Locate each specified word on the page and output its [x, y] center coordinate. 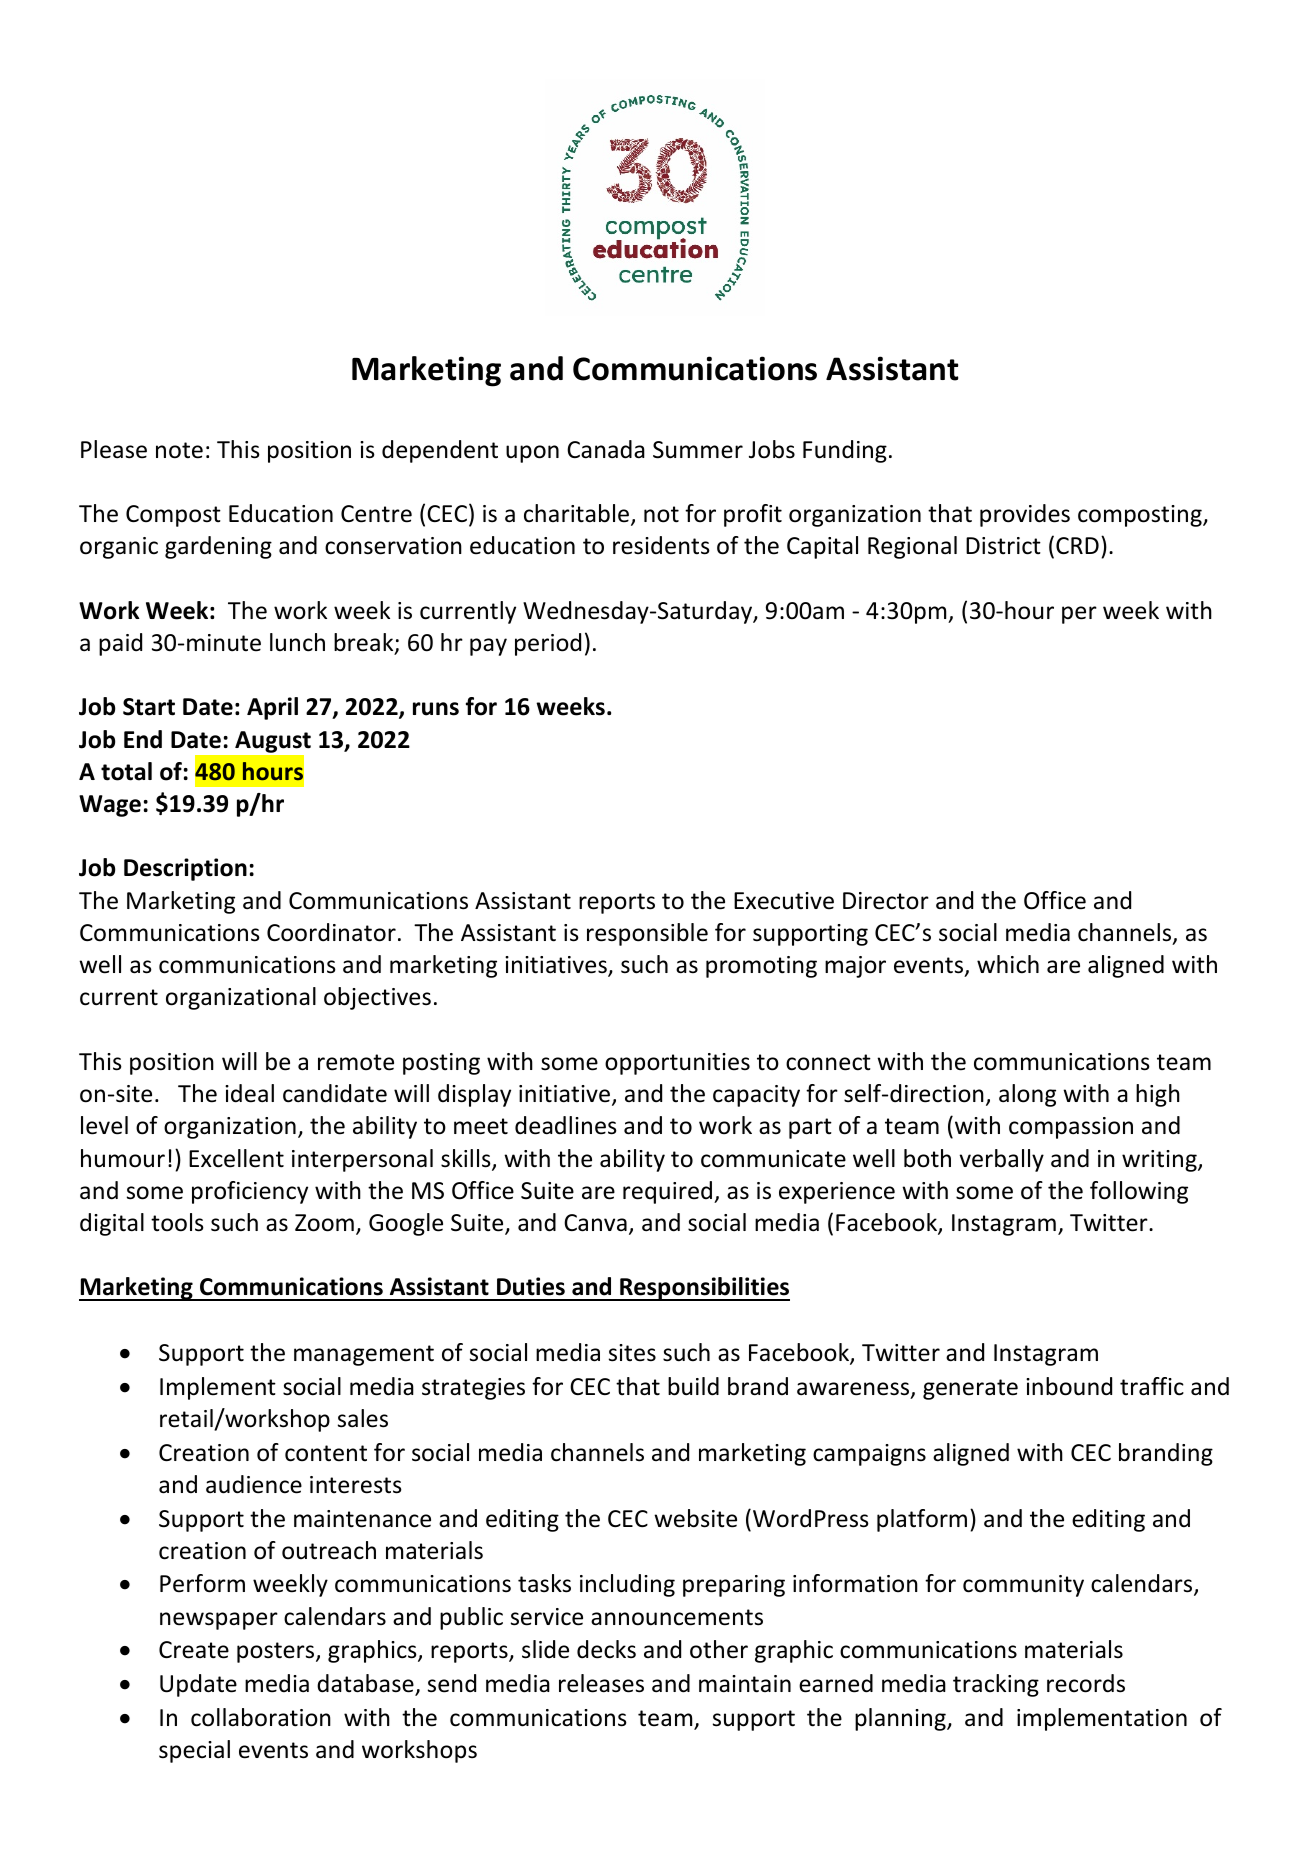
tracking [996, 1685]
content [326, 1453]
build [693, 1386]
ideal [249, 1093]
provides [1025, 515]
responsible [647, 934]
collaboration [261, 1717]
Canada [606, 449]
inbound [1069, 1386]
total [126, 771]
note [179, 450]
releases [601, 1683]
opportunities [677, 1064]
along [1027, 1095]
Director [886, 901]
